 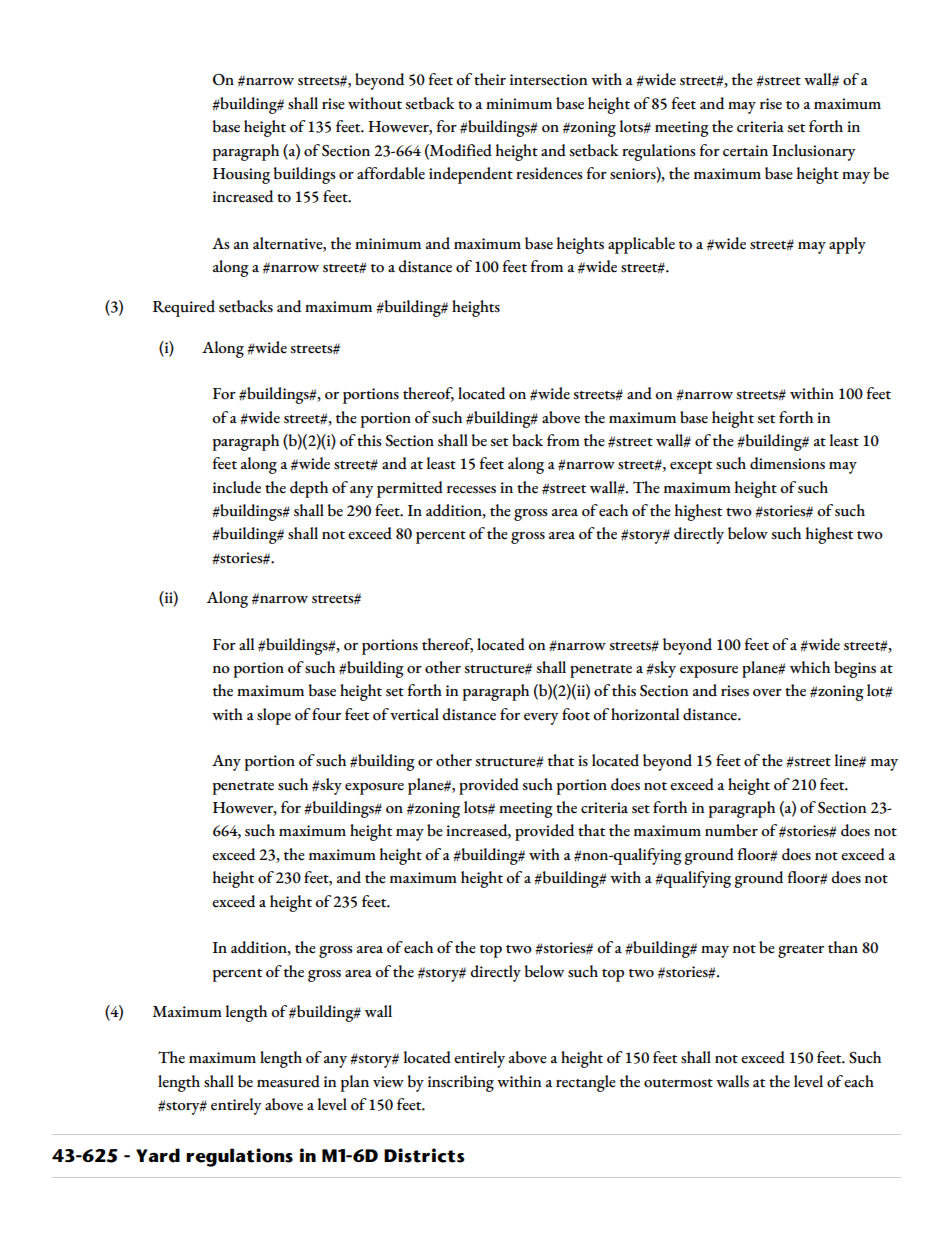 I want to click on Housing, so click(x=241, y=176).
